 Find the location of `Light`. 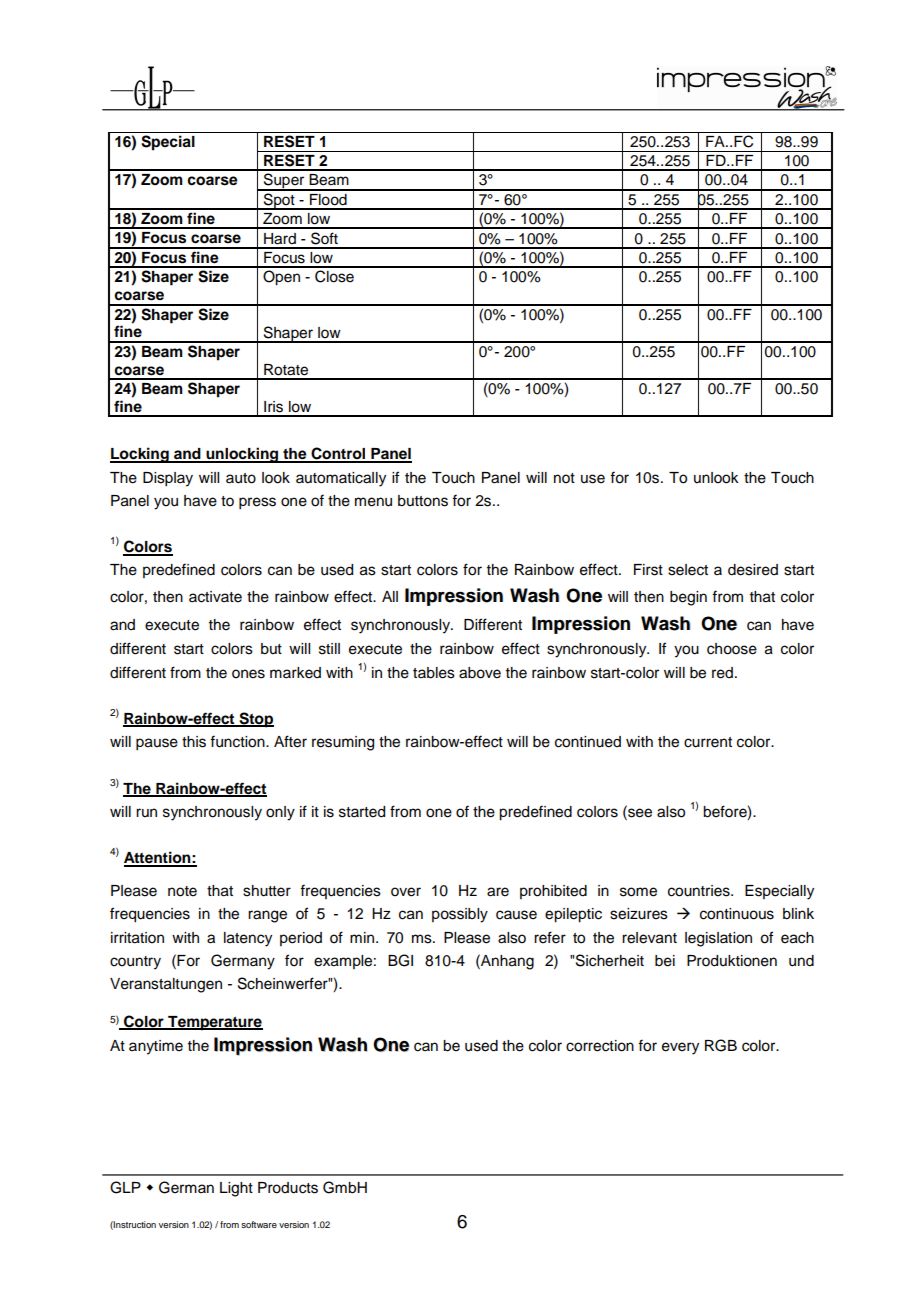

Light is located at coordinates (236, 1189).
